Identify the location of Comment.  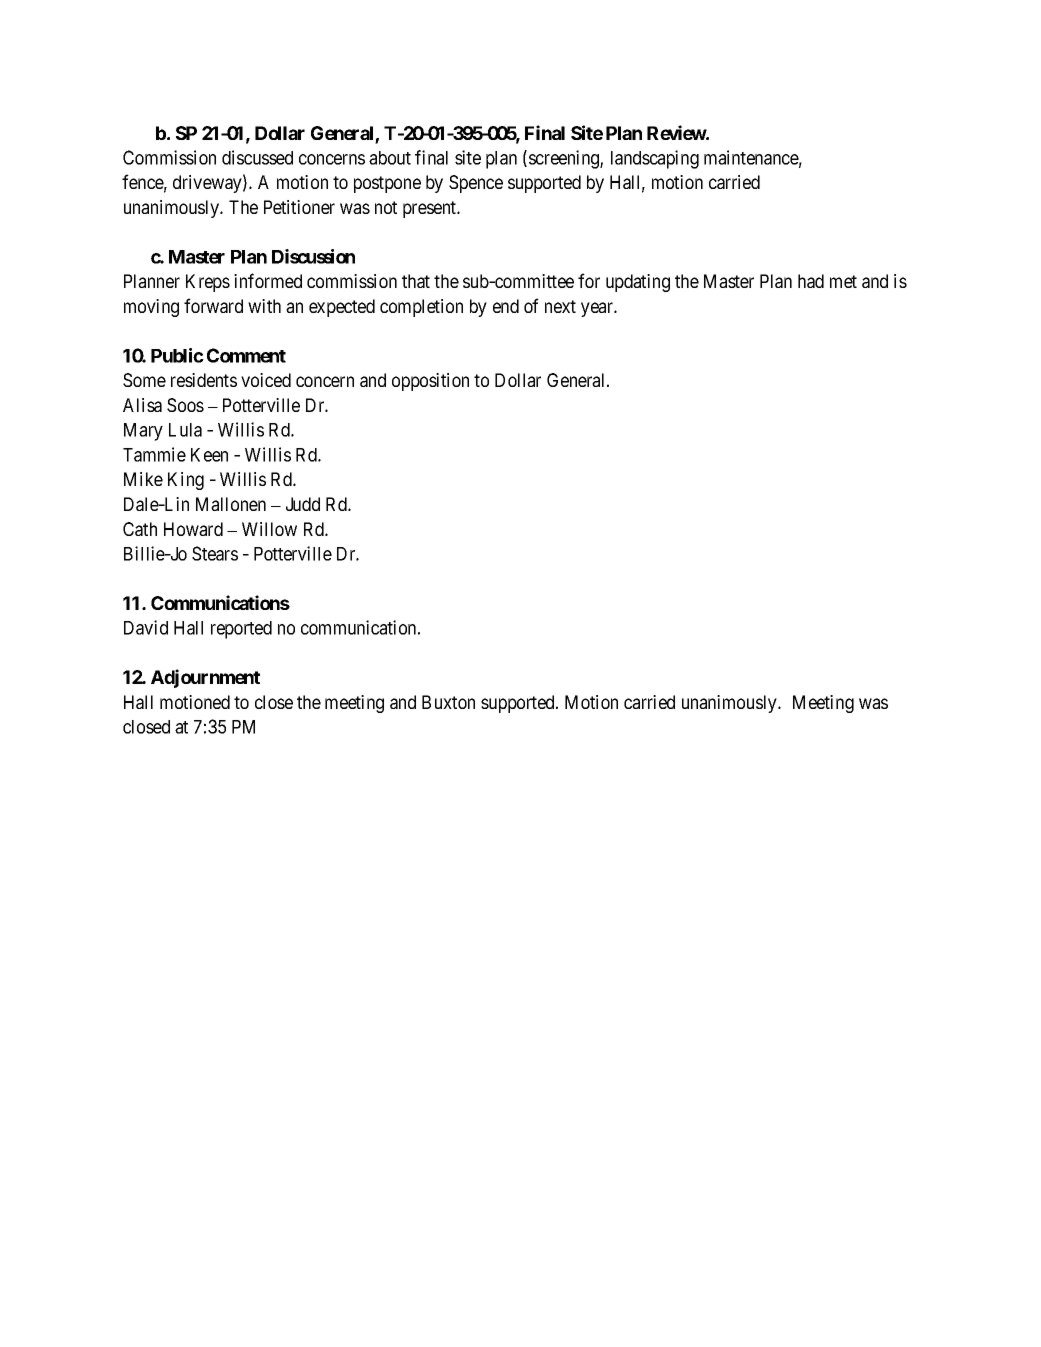
(246, 355).
